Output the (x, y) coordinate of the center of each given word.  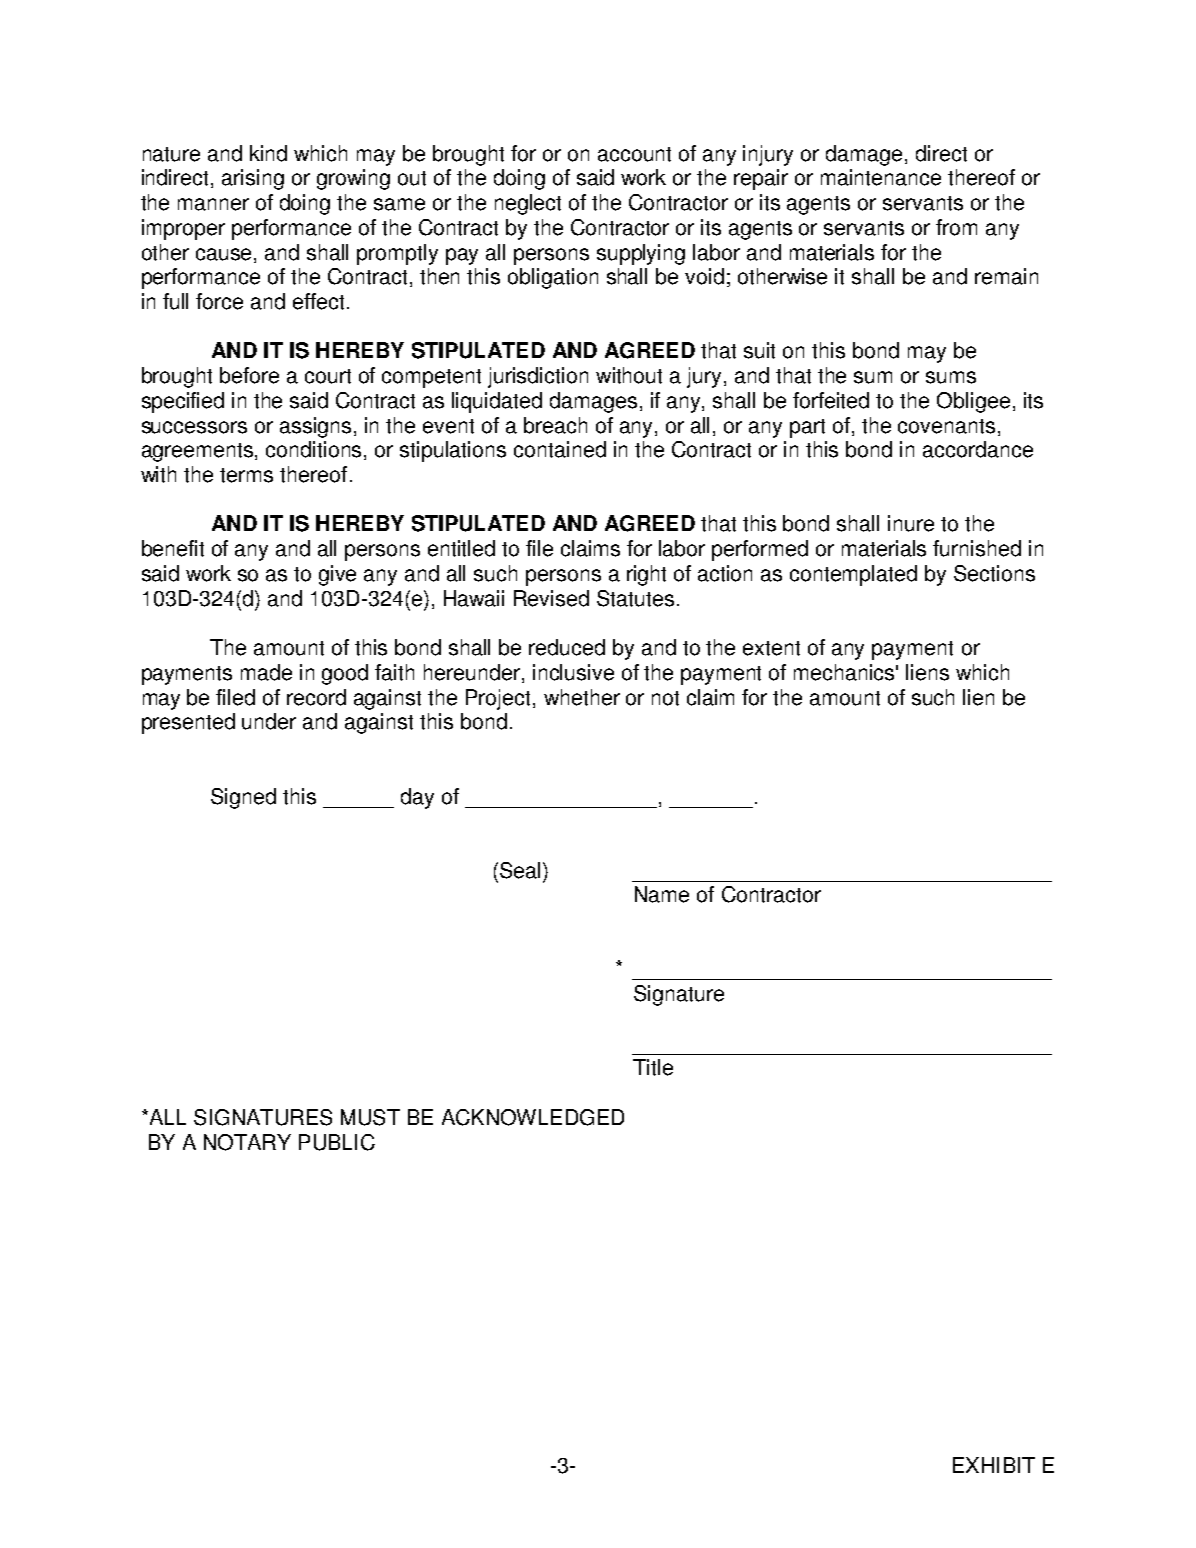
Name (662, 894)
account (634, 154)
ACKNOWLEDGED (533, 1117)
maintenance (881, 177)
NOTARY (247, 1142)
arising (253, 179)
